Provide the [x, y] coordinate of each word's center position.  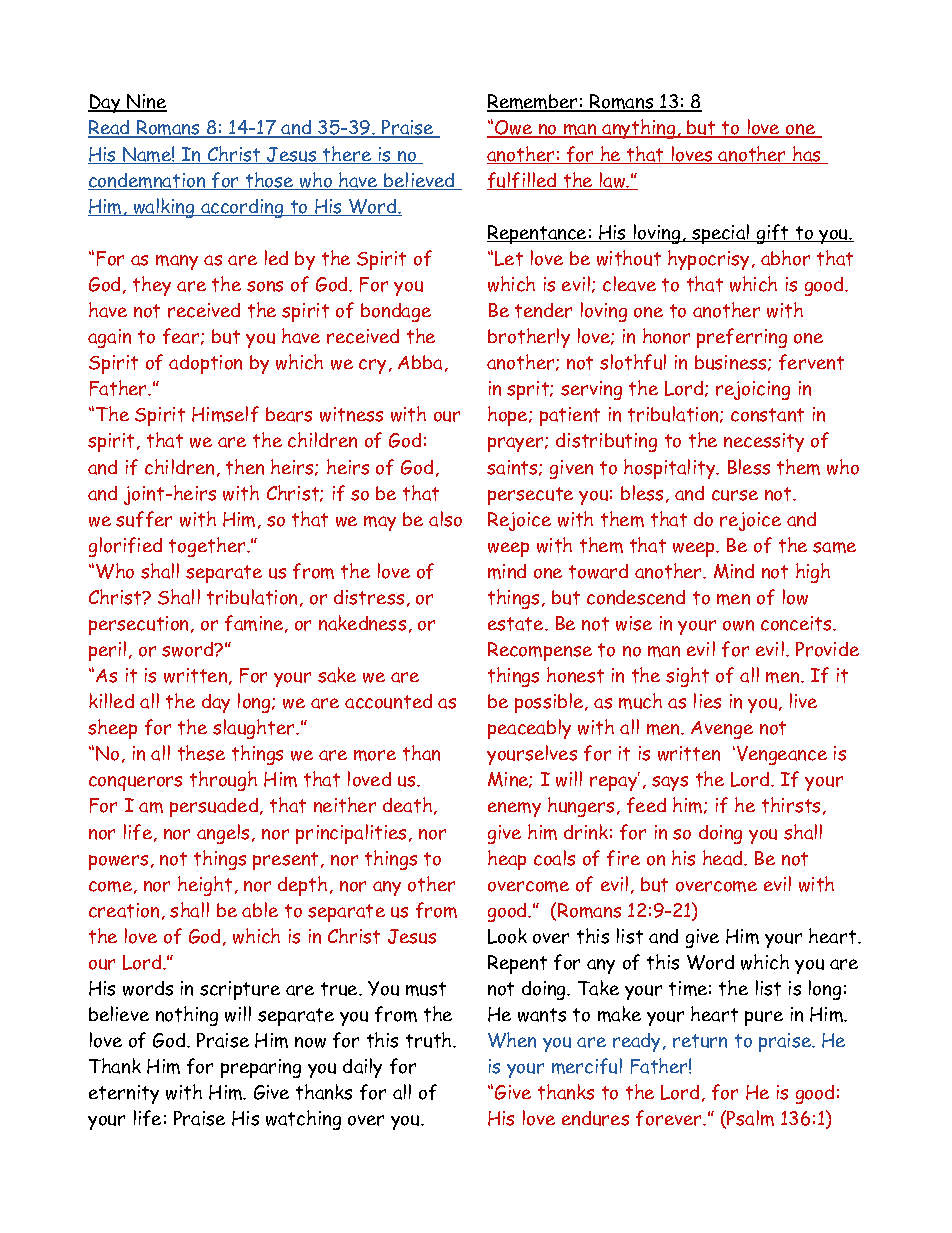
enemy [514, 809]
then [245, 467]
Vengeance [782, 755]
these [201, 753]
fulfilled [523, 181]
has [807, 155]
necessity [764, 442]
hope [509, 416]
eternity [124, 1094]
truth [430, 1040]
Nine [146, 103]
